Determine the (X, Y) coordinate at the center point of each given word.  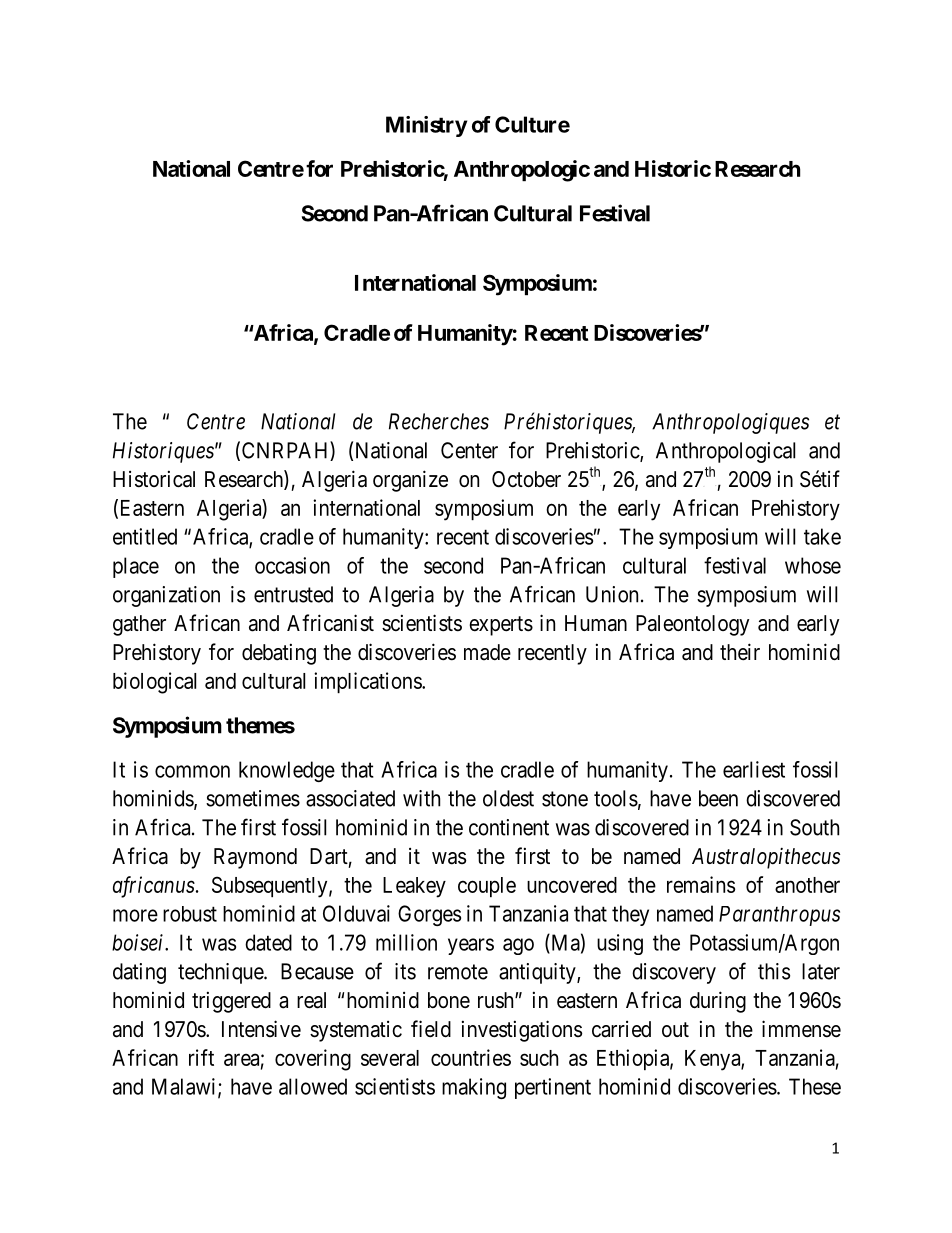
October (526, 479)
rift (201, 1057)
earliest (754, 769)
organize (410, 481)
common (192, 771)
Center (469, 450)
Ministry (426, 126)
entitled (145, 536)
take (822, 536)
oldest (508, 798)
